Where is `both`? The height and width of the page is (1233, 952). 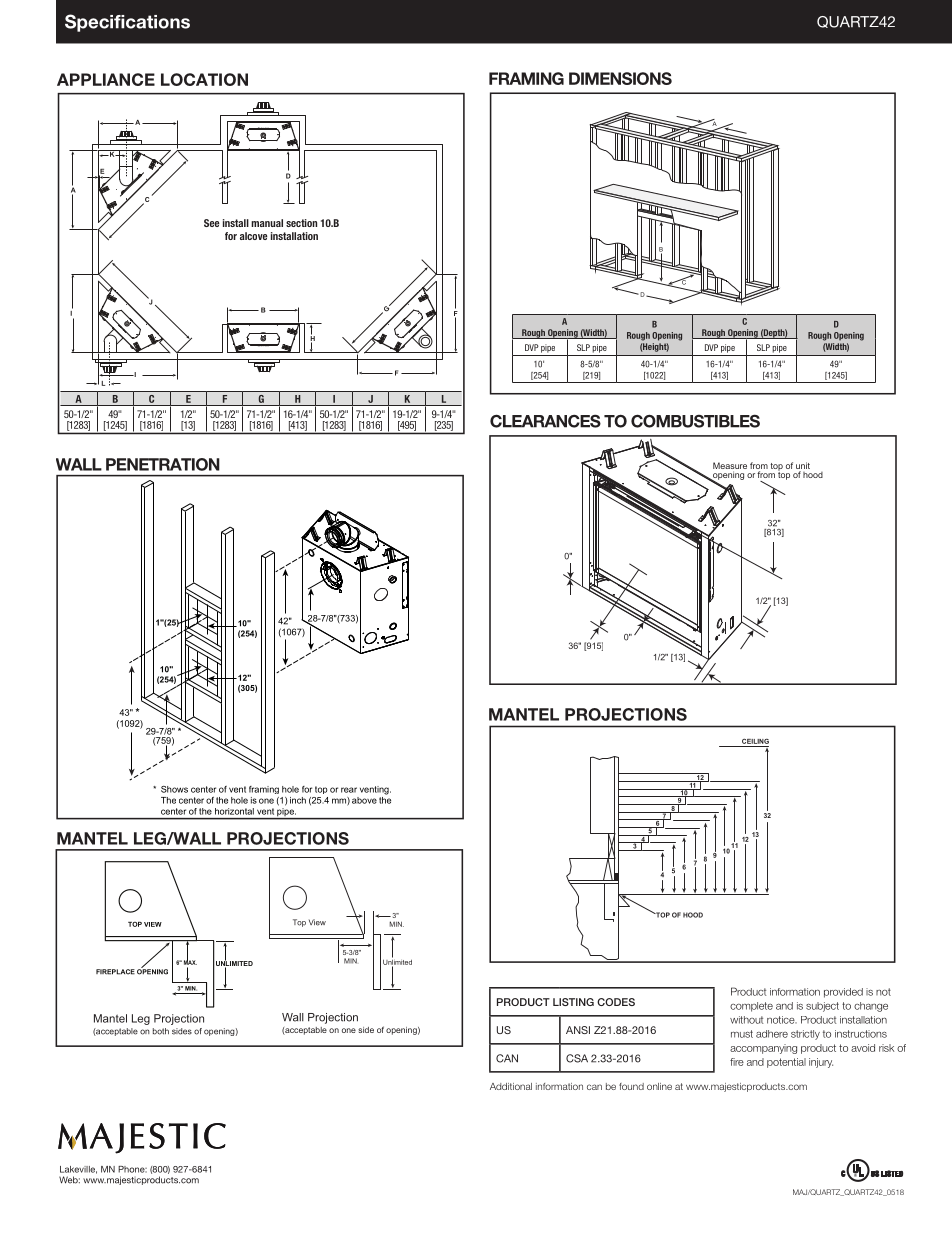
both is located at coordinates (161, 1031).
